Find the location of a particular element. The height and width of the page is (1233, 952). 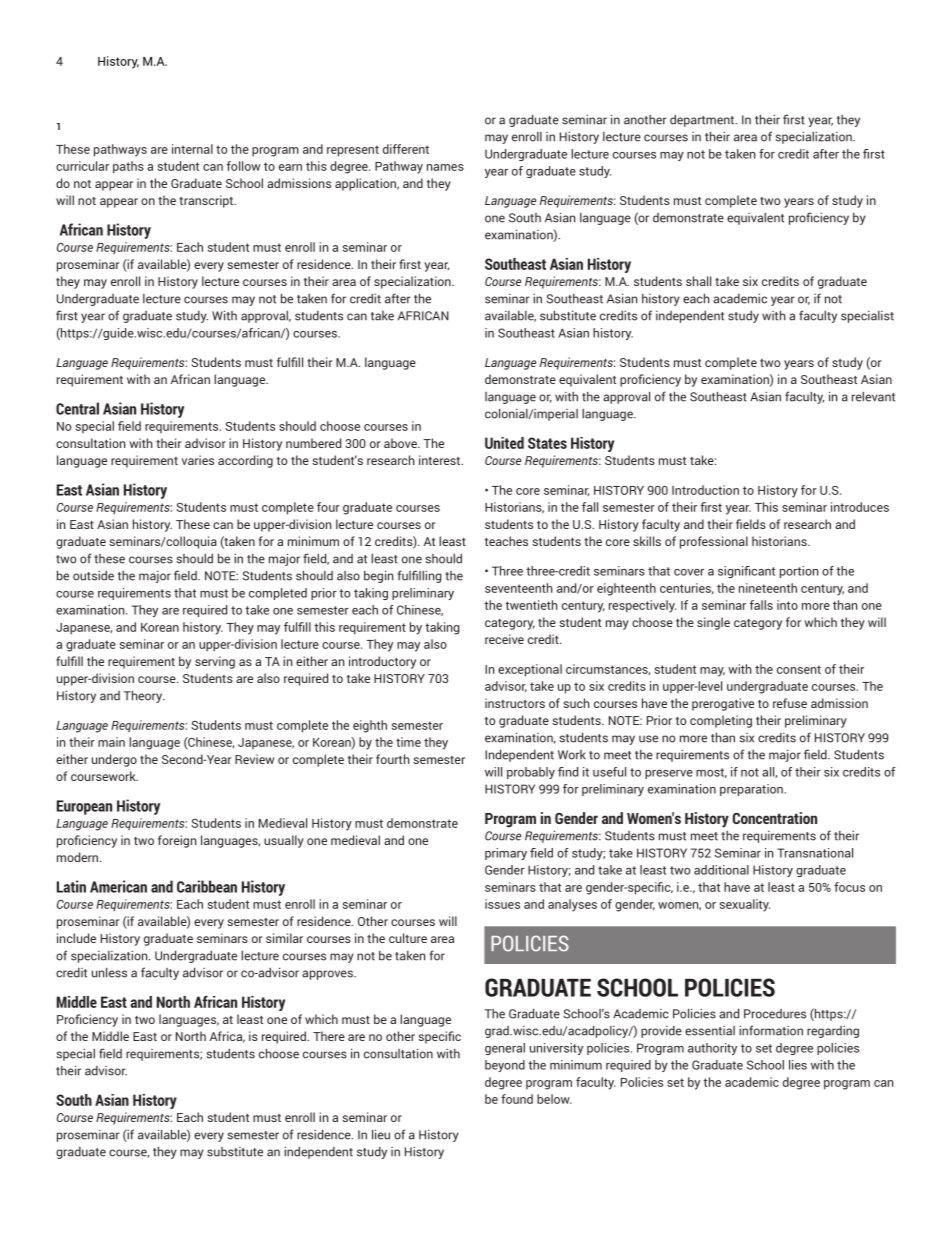

lies is located at coordinates (798, 1065).
